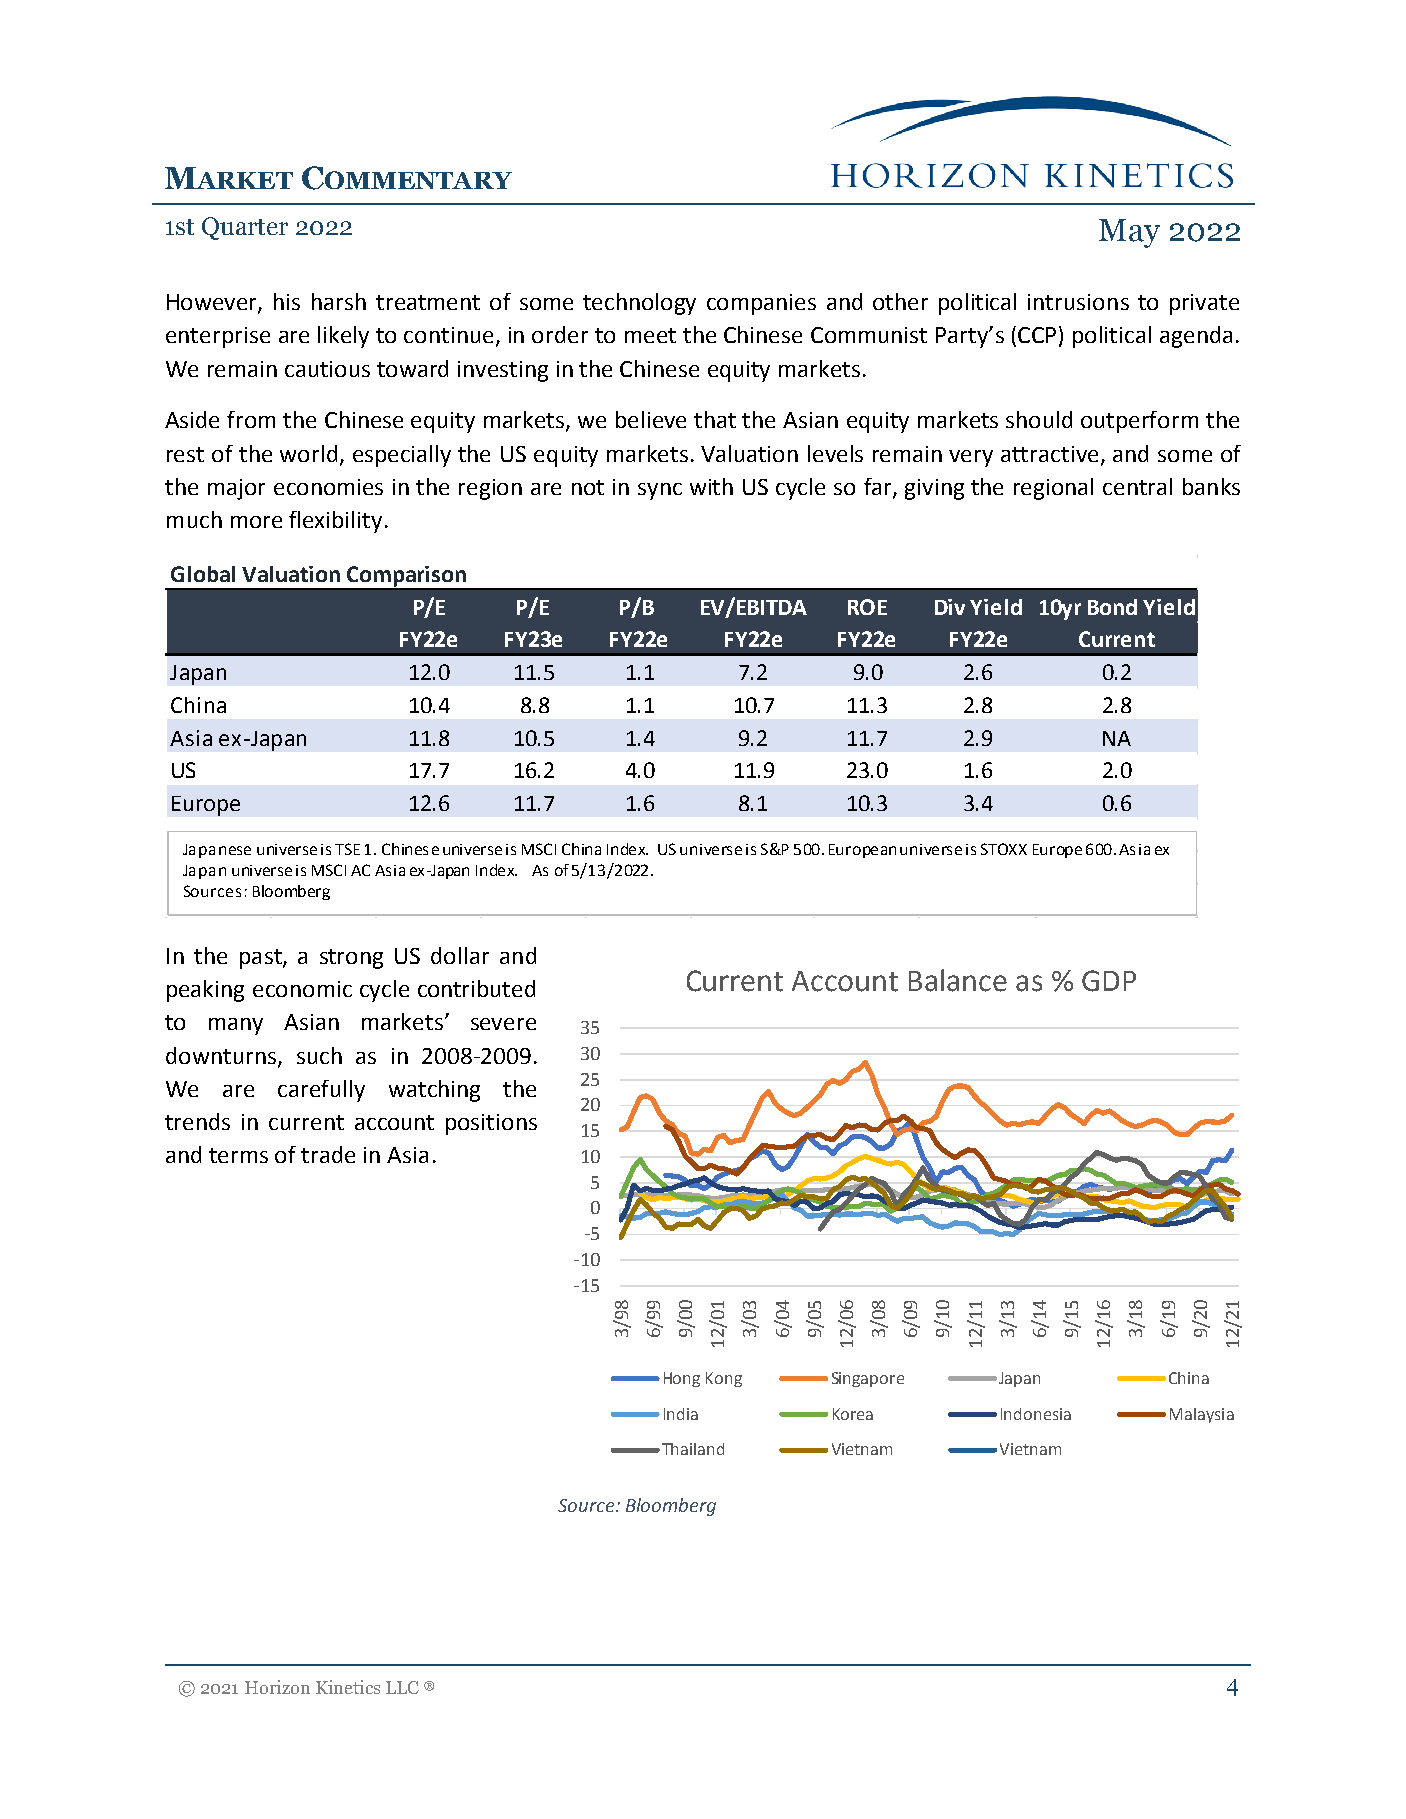 The image size is (1406, 1819). Describe the element at coordinates (503, 1024) in the screenshot. I see `severe` at that location.
